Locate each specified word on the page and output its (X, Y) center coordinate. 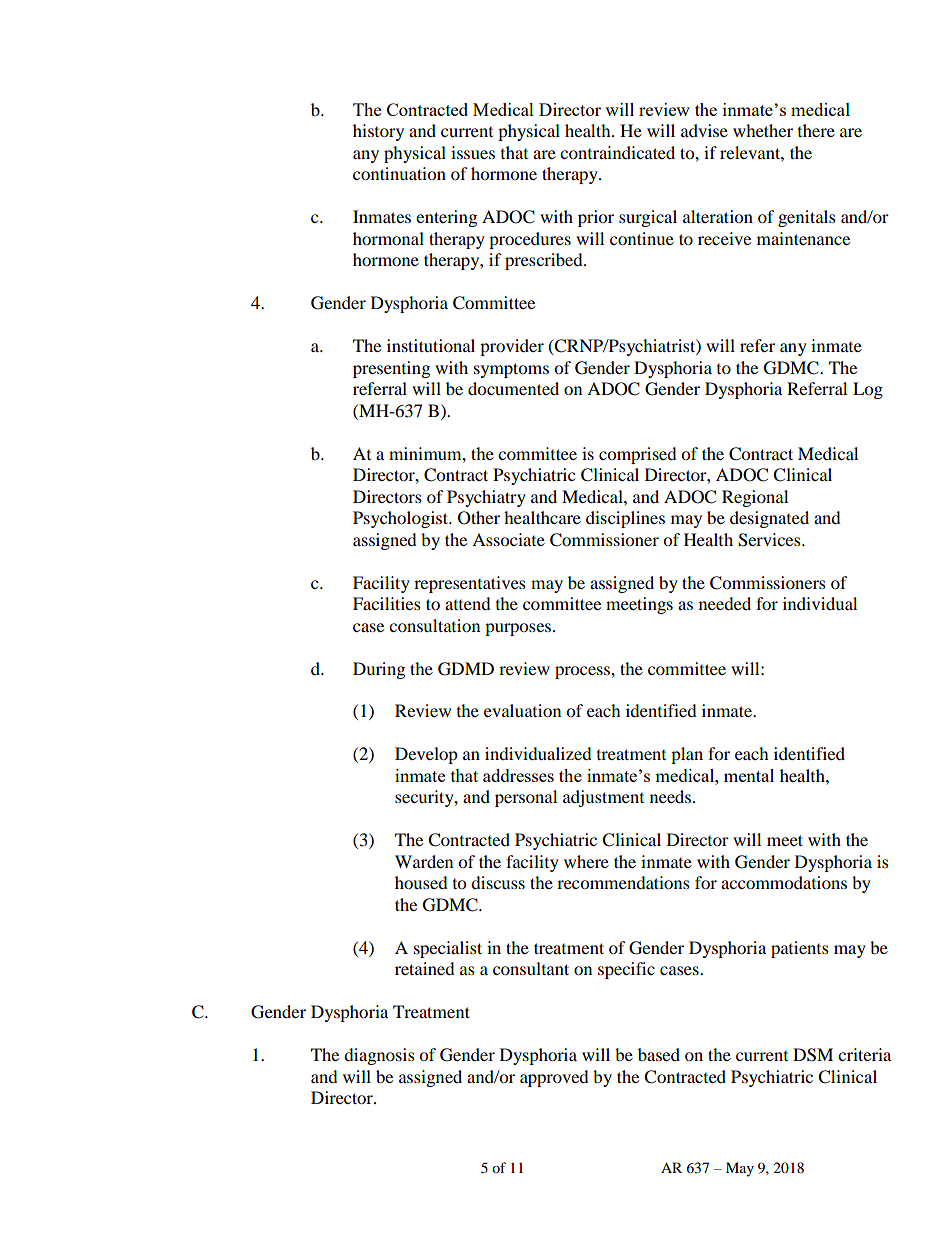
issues (473, 152)
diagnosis (379, 1056)
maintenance (803, 238)
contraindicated (617, 152)
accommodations (784, 882)
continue (642, 238)
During (379, 670)
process (583, 672)
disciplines (625, 519)
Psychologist (402, 519)
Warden (424, 861)
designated (769, 519)
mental (749, 775)
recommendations (623, 882)
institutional (431, 345)
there (816, 130)
